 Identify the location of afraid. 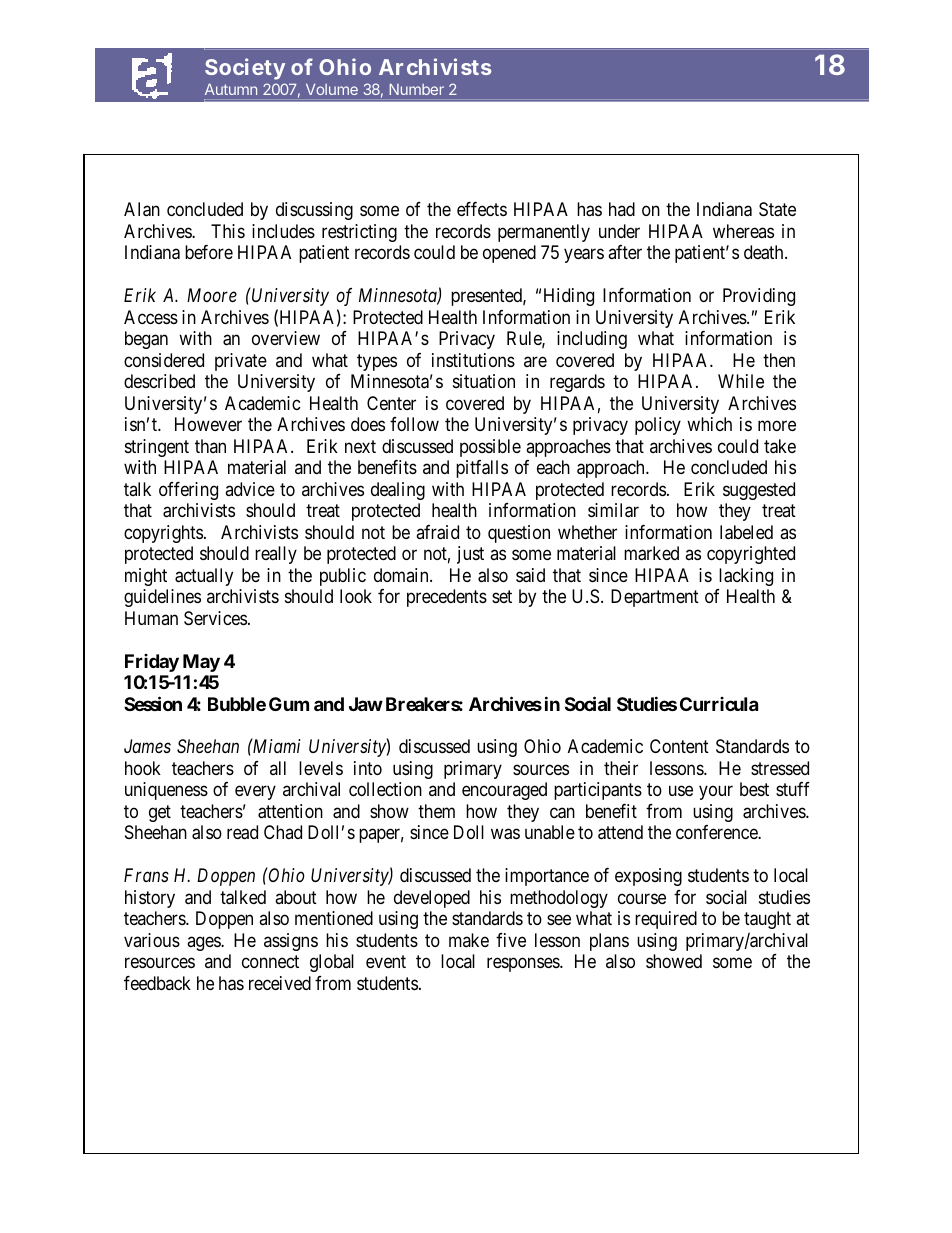
(437, 532).
